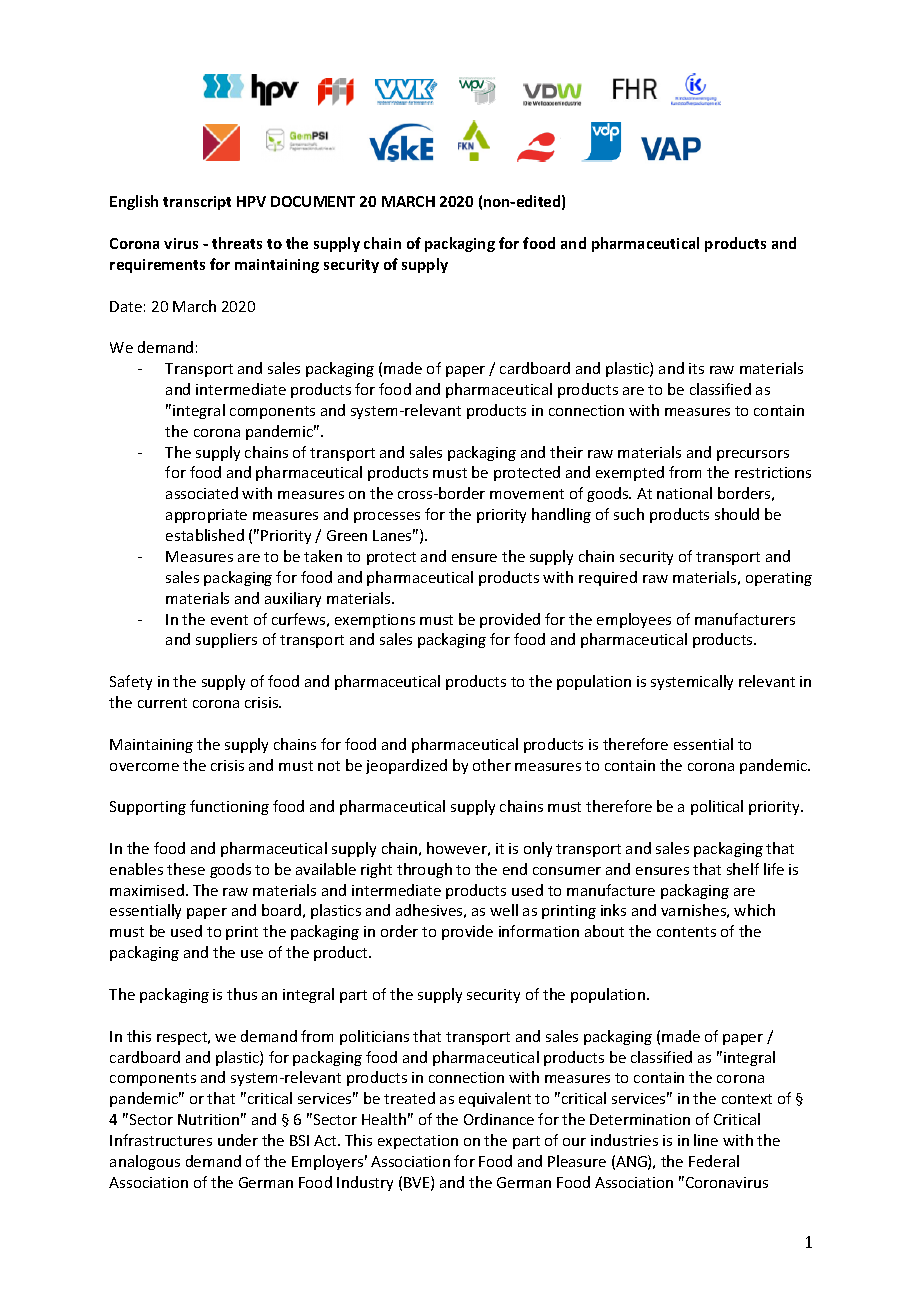  I want to click on Federal, so click(714, 1161).
